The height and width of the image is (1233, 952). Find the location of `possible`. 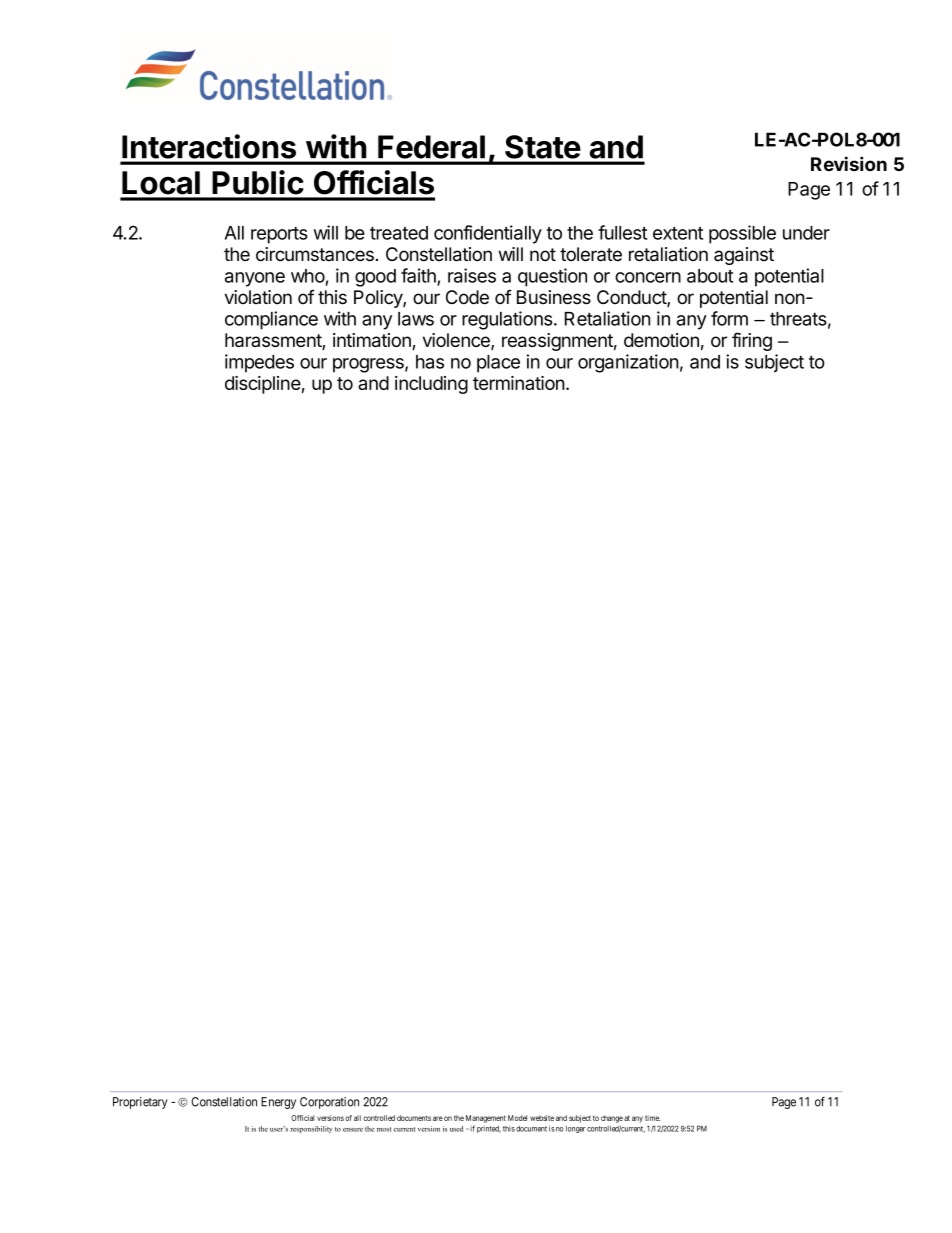

possible is located at coordinates (742, 234).
